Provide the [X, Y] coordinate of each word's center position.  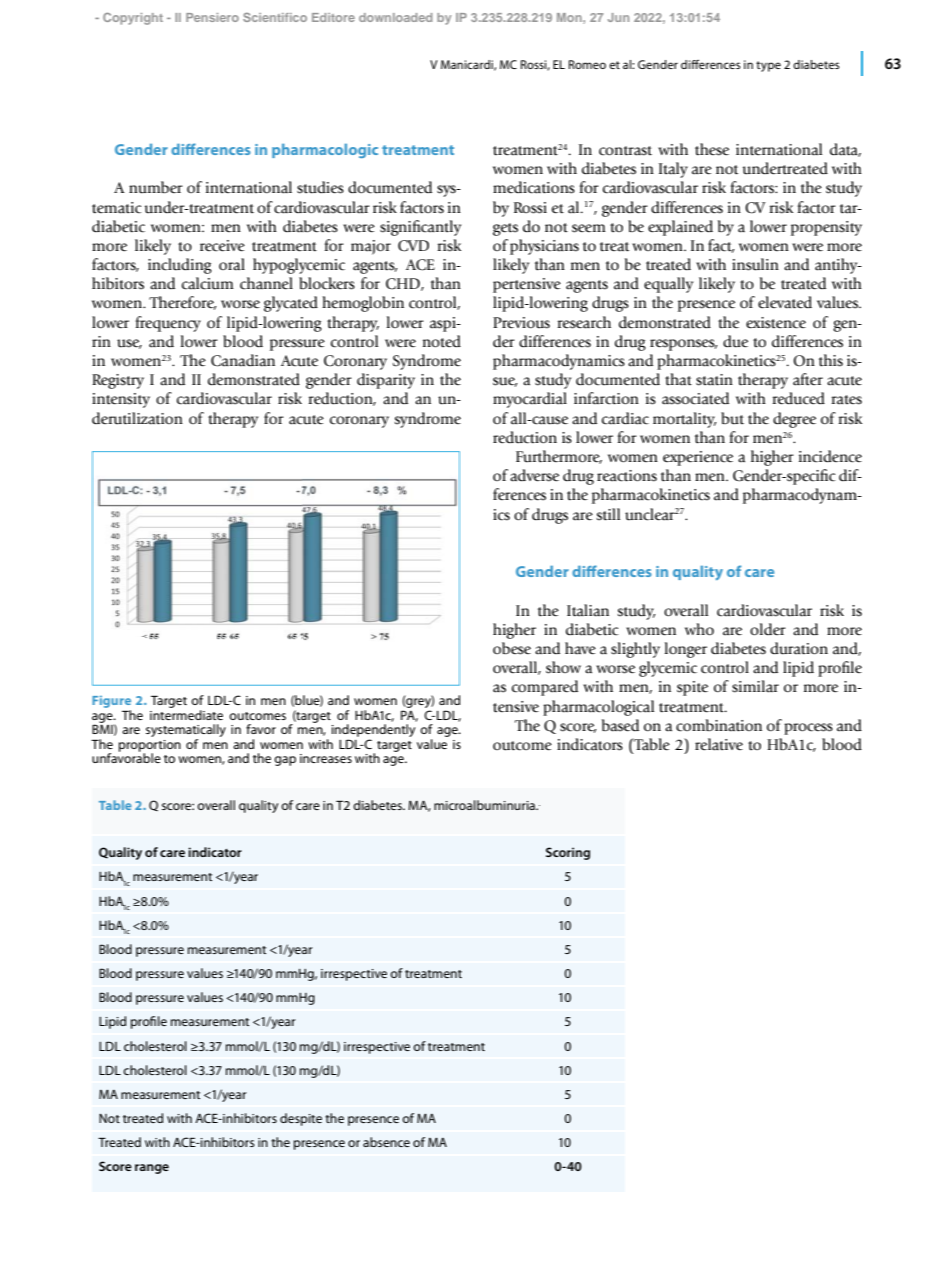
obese [512, 648]
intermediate [186, 715]
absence [386, 1142]
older [768, 629]
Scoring [568, 853]
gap [285, 761]
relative [719, 744]
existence [776, 323]
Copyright [133, 19]
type [768, 66]
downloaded [395, 17]
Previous [521, 323]
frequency [168, 324]
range [152, 1169]
